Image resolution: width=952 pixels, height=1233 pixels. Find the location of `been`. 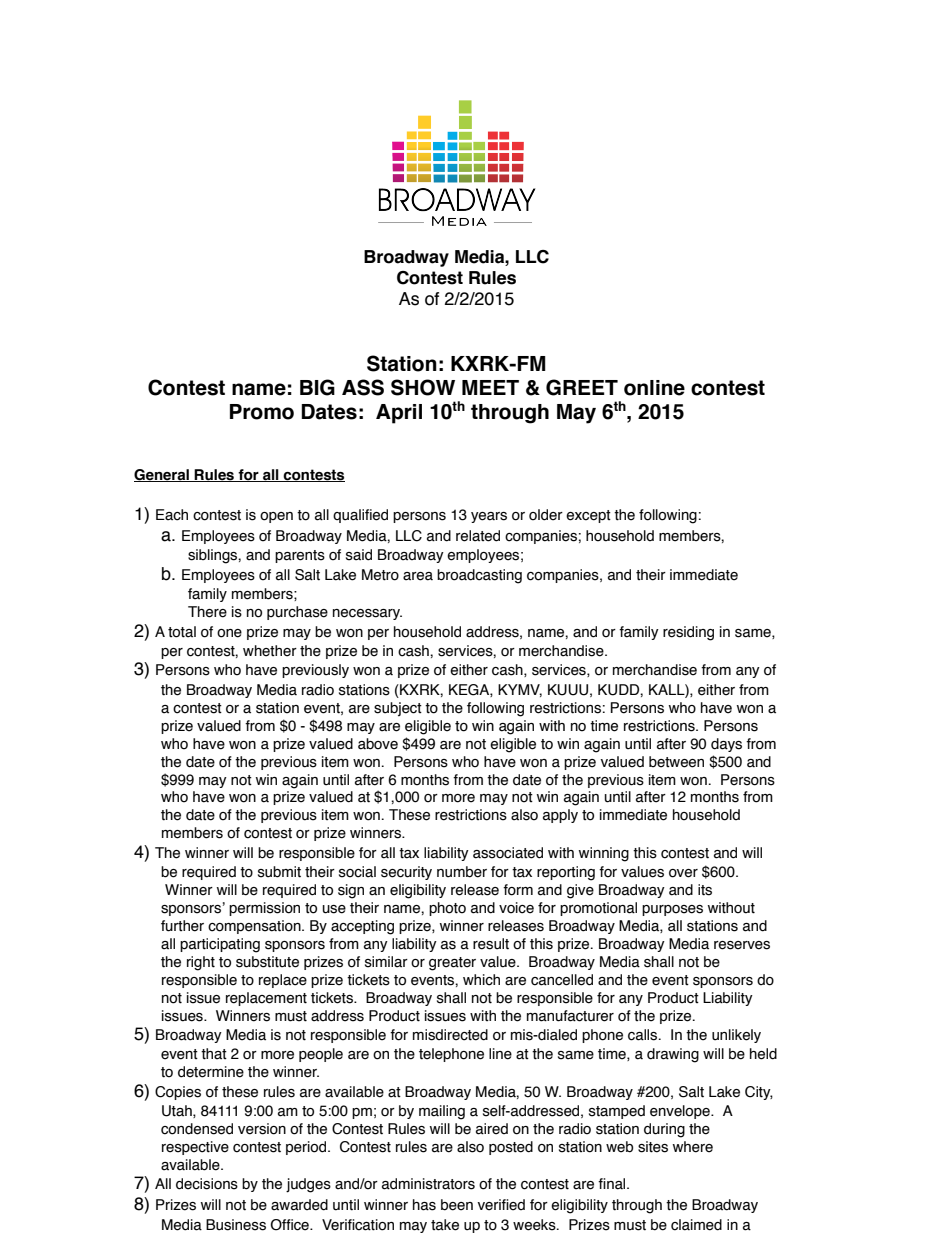

been is located at coordinates (457, 1205).
